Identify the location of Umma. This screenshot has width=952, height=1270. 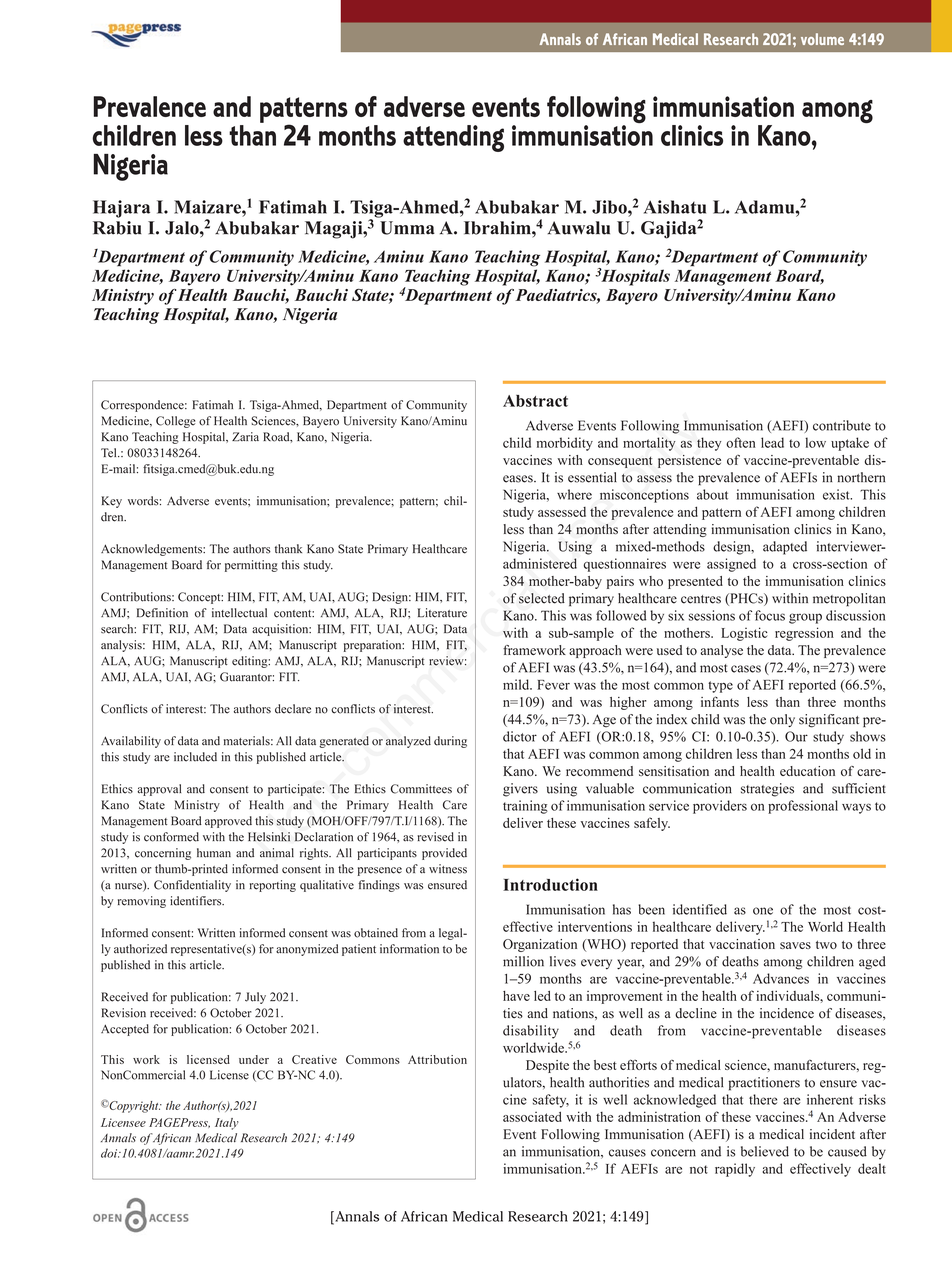
(407, 228).
